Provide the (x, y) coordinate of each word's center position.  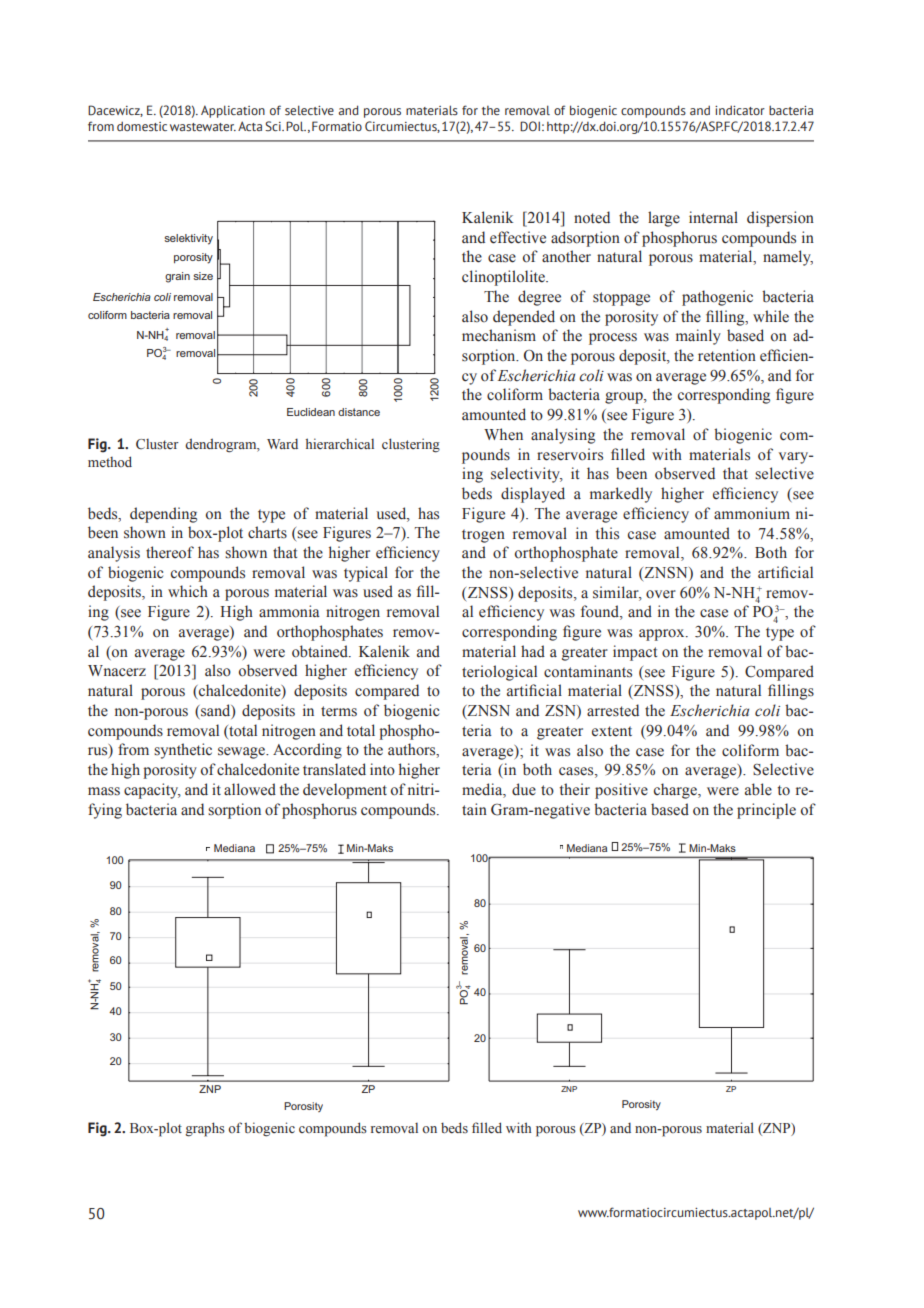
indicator (740, 110)
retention (727, 355)
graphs (205, 1129)
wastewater (203, 127)
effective (518, 237)
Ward (282, 443)
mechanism (499, 335)
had (533, 651)
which (188, 591)
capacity (152, 791)
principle (766, 811)
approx (663, 635)
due (524, 789)
